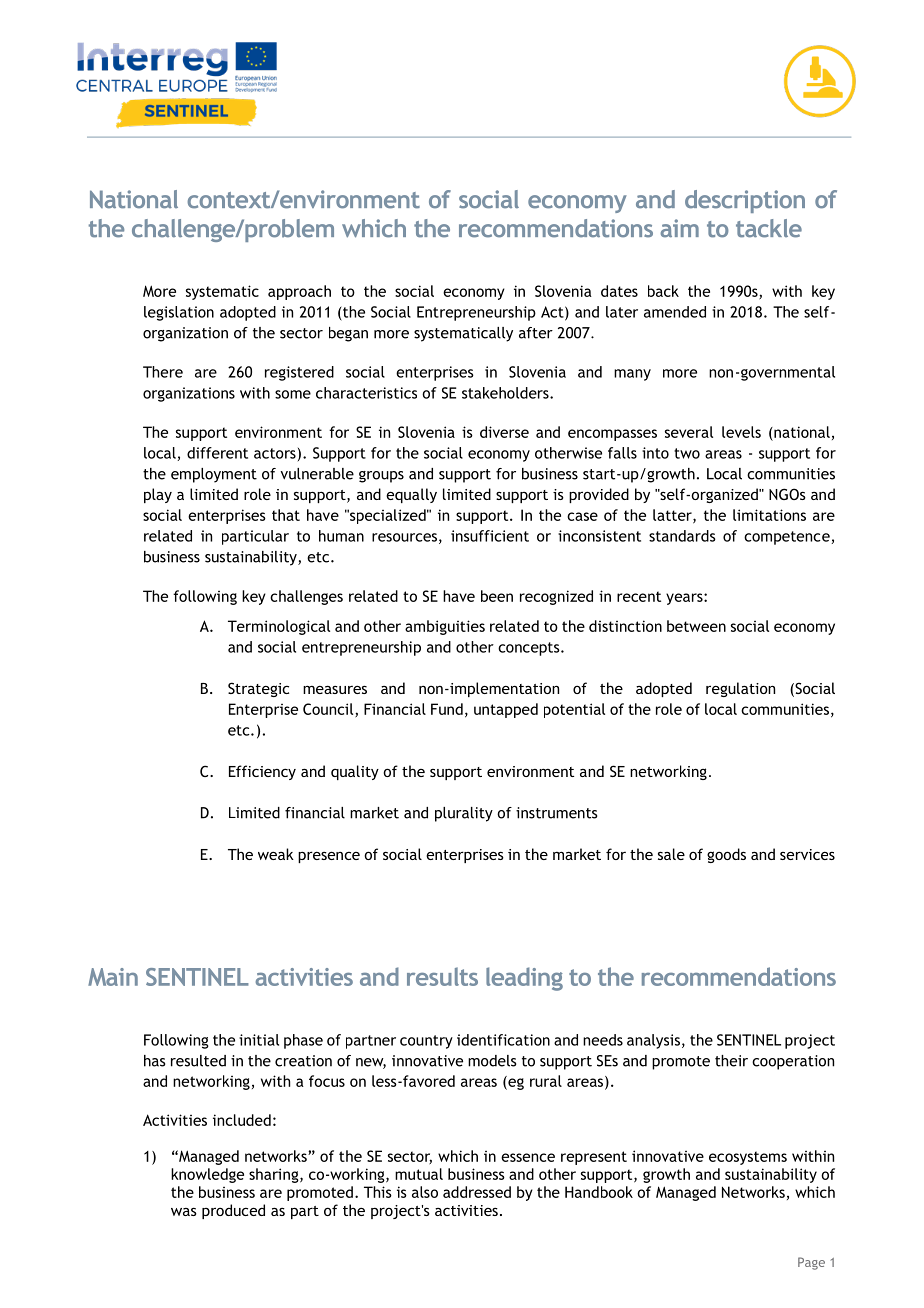  Describe the element at coordinates (184, 1211) in the screenshot. I see `was` at that location.
